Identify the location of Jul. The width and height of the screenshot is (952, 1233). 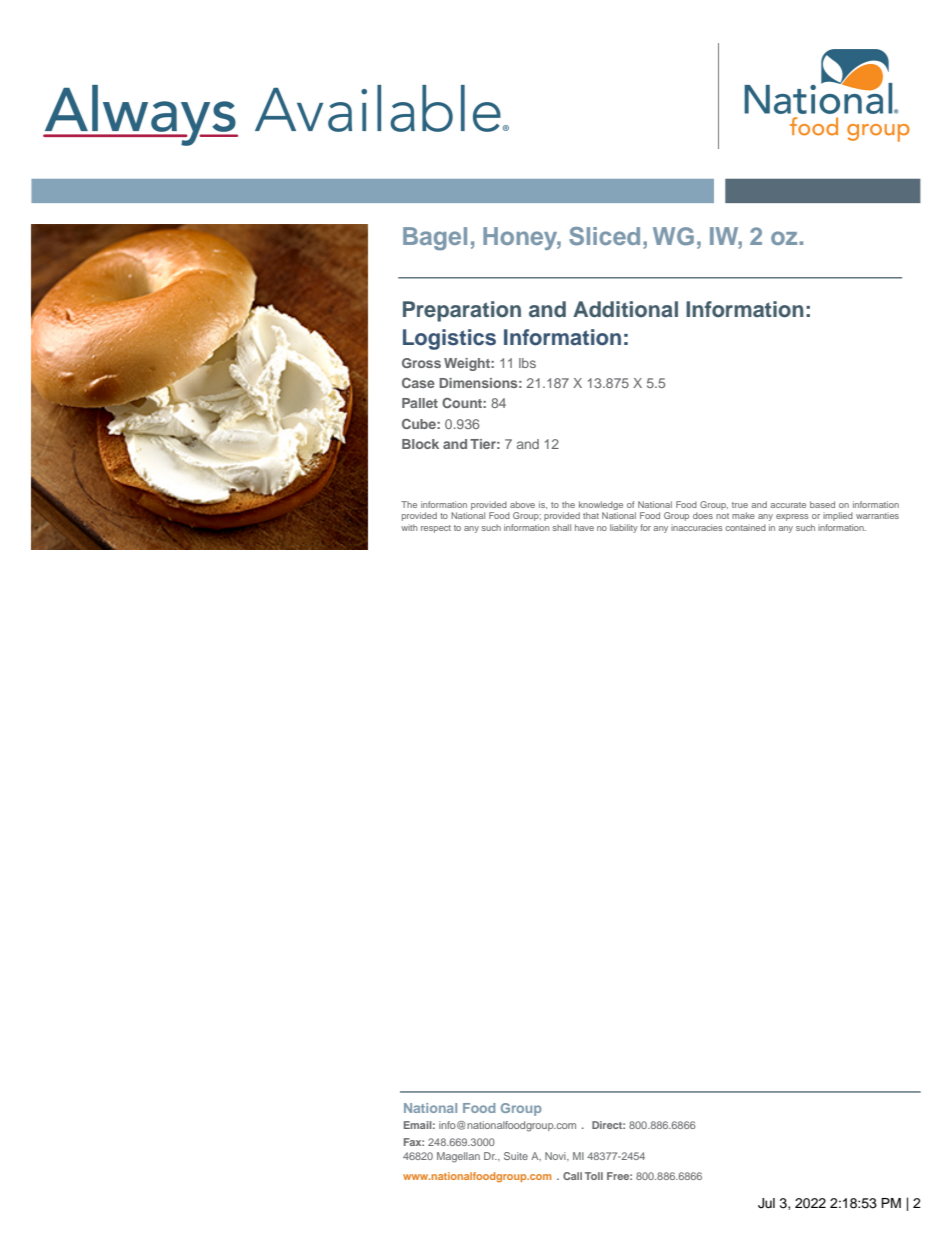
(766, 1203).
